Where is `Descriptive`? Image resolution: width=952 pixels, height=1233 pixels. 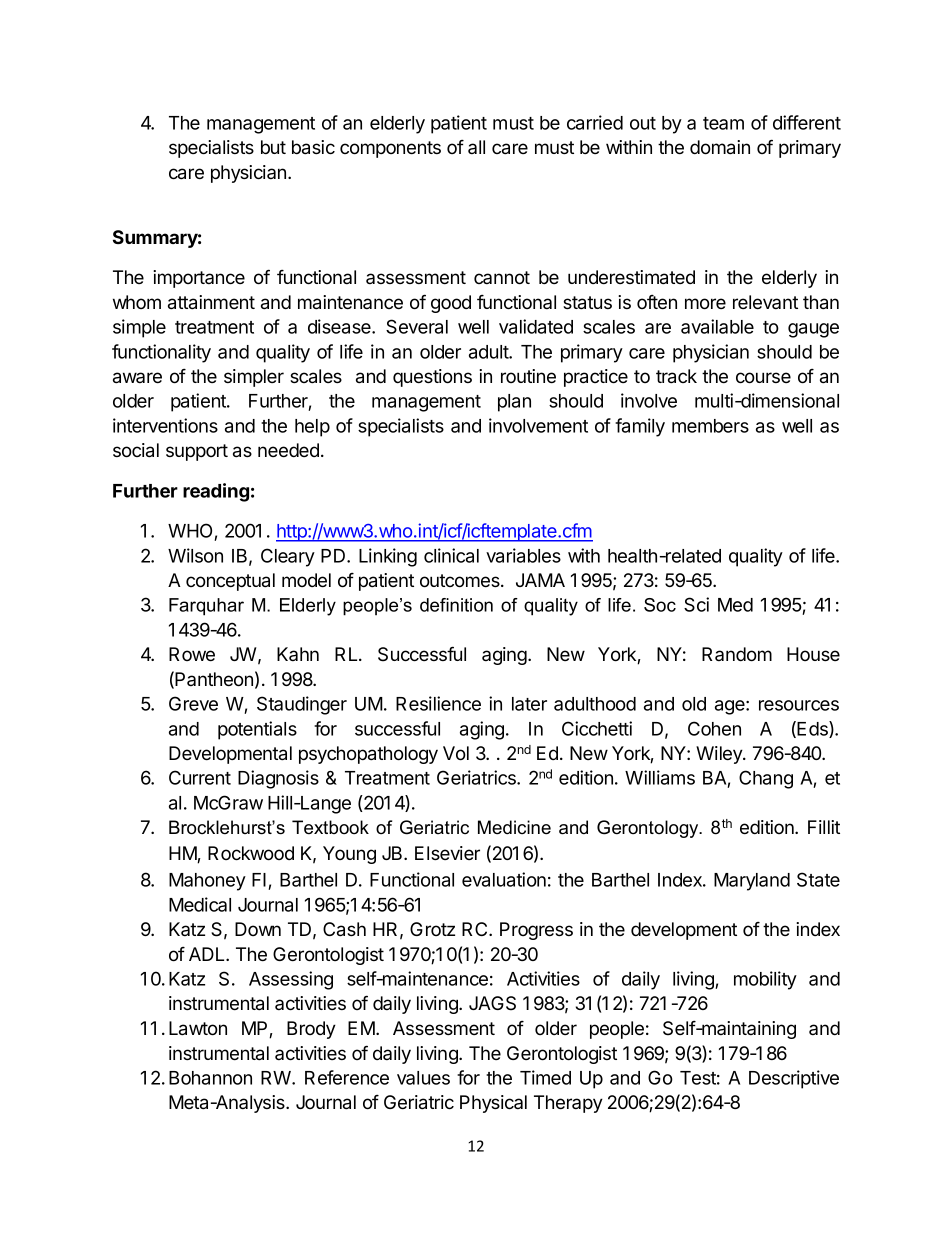
Descriptive is located at coordinates (794, 1079).
